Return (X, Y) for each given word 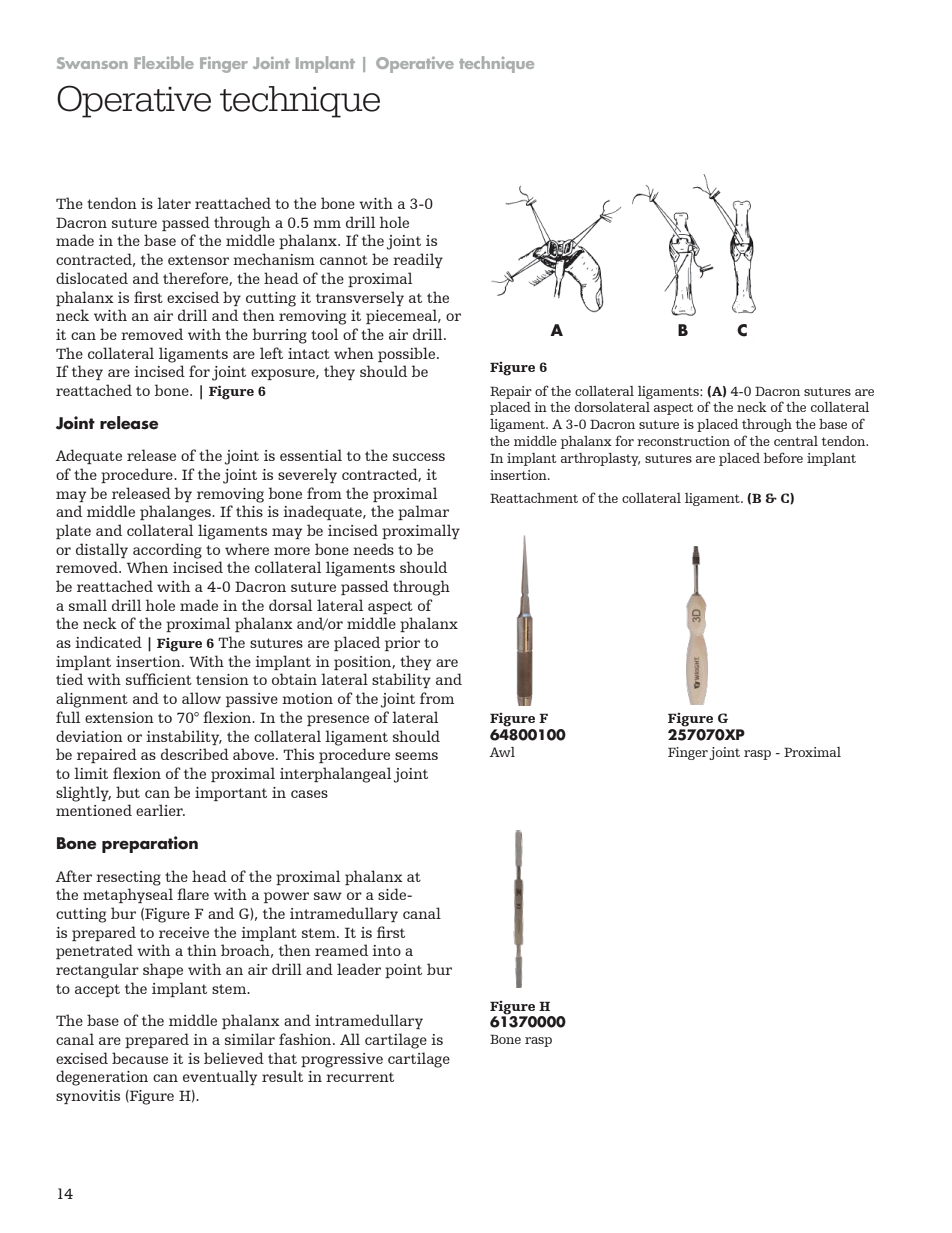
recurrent (360, 1077)
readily (418, 260)
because (140, 1058)
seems (416, 756)
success (419, 457)
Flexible (164, 62)
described (195, 754)
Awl (502, 752)
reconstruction (683, 441)
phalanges (176, 513)
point (403, 971)
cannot (344, 260)
